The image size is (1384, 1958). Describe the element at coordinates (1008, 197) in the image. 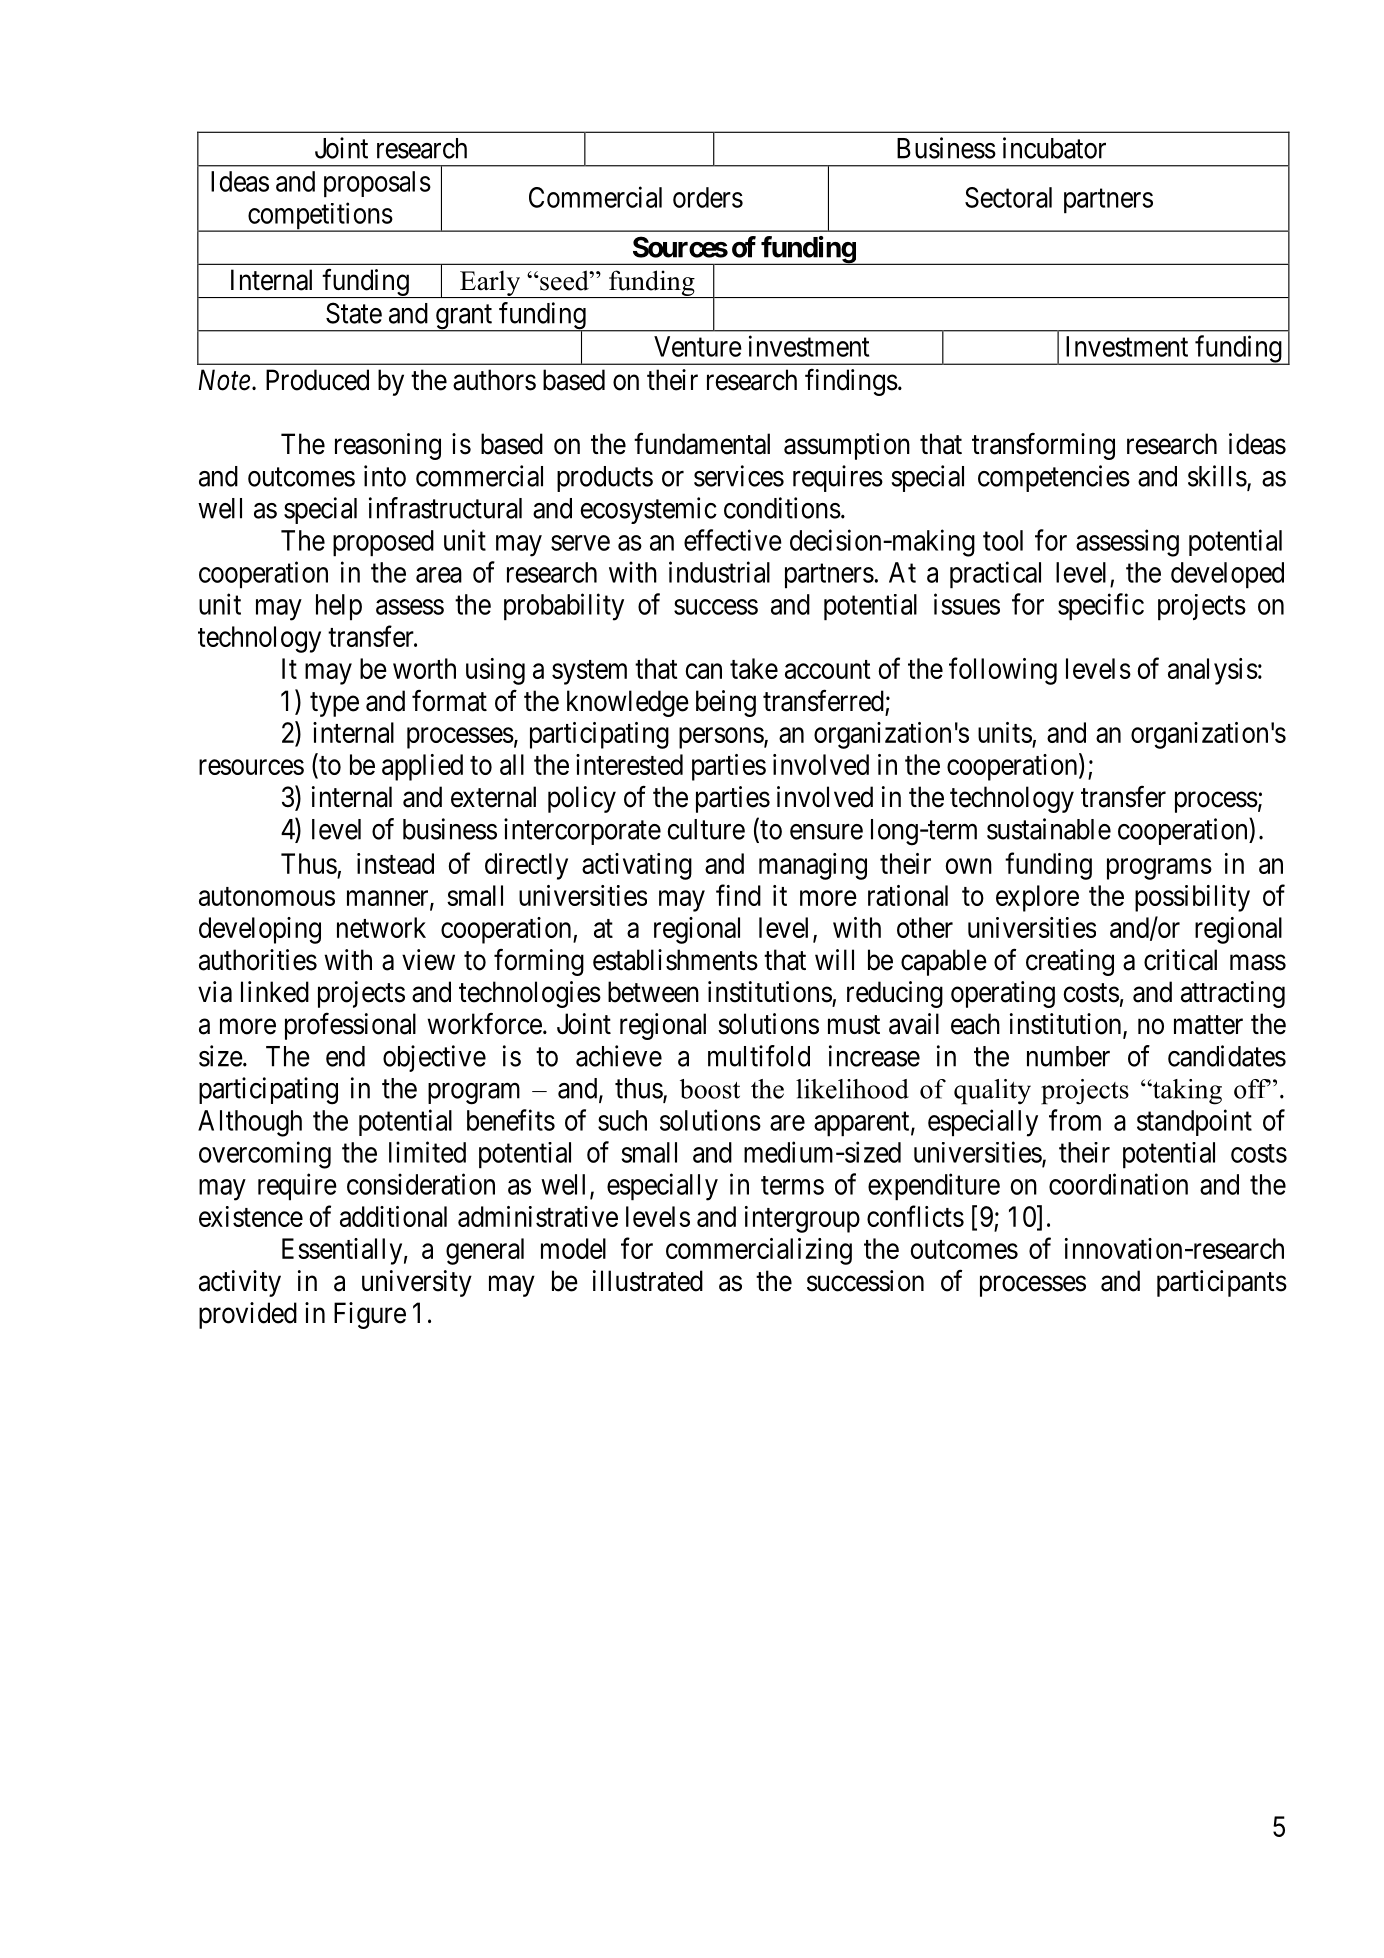

I see `Sectoral` at that location.
